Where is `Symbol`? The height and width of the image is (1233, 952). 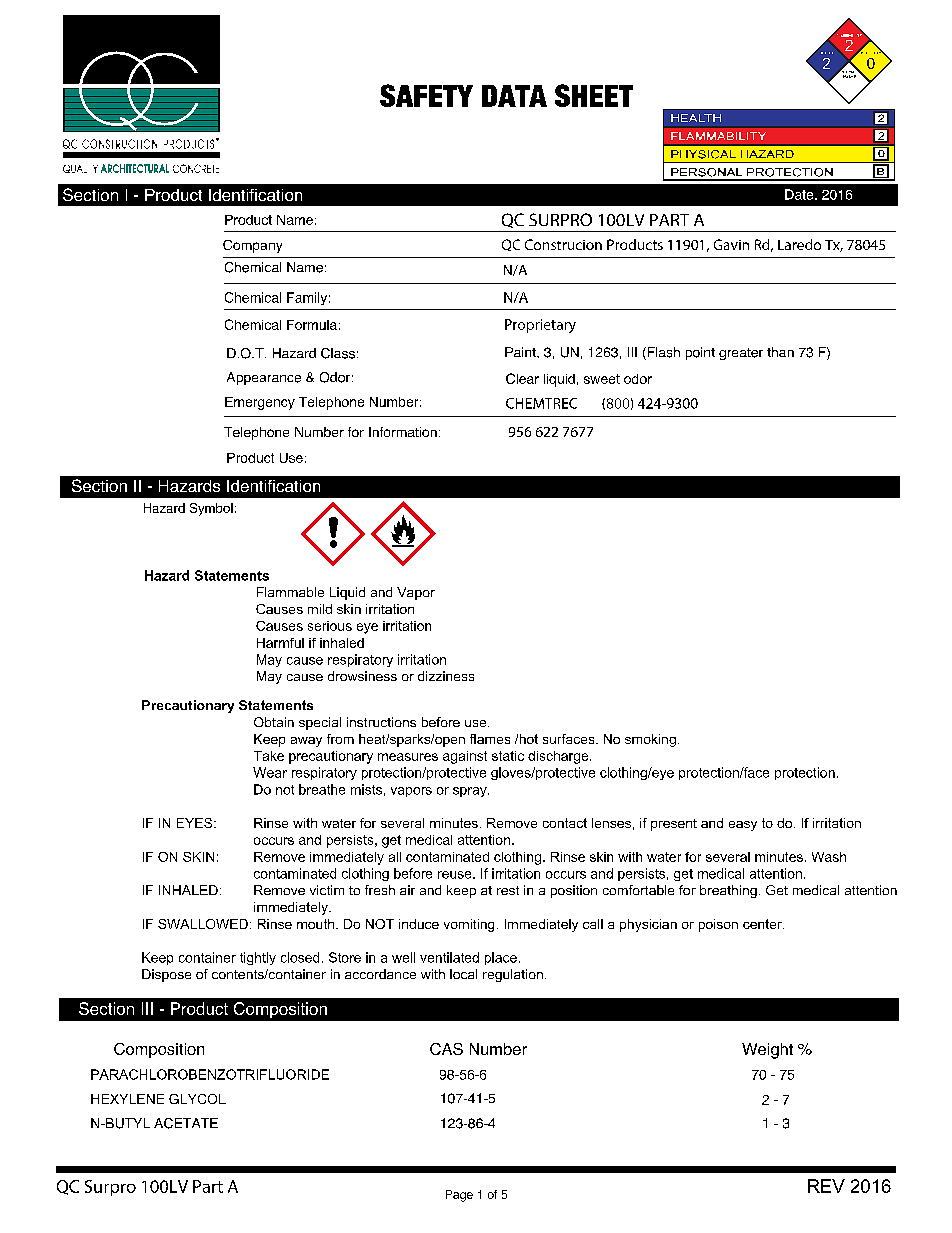
Symbol is located at coordinates (211, 509).
